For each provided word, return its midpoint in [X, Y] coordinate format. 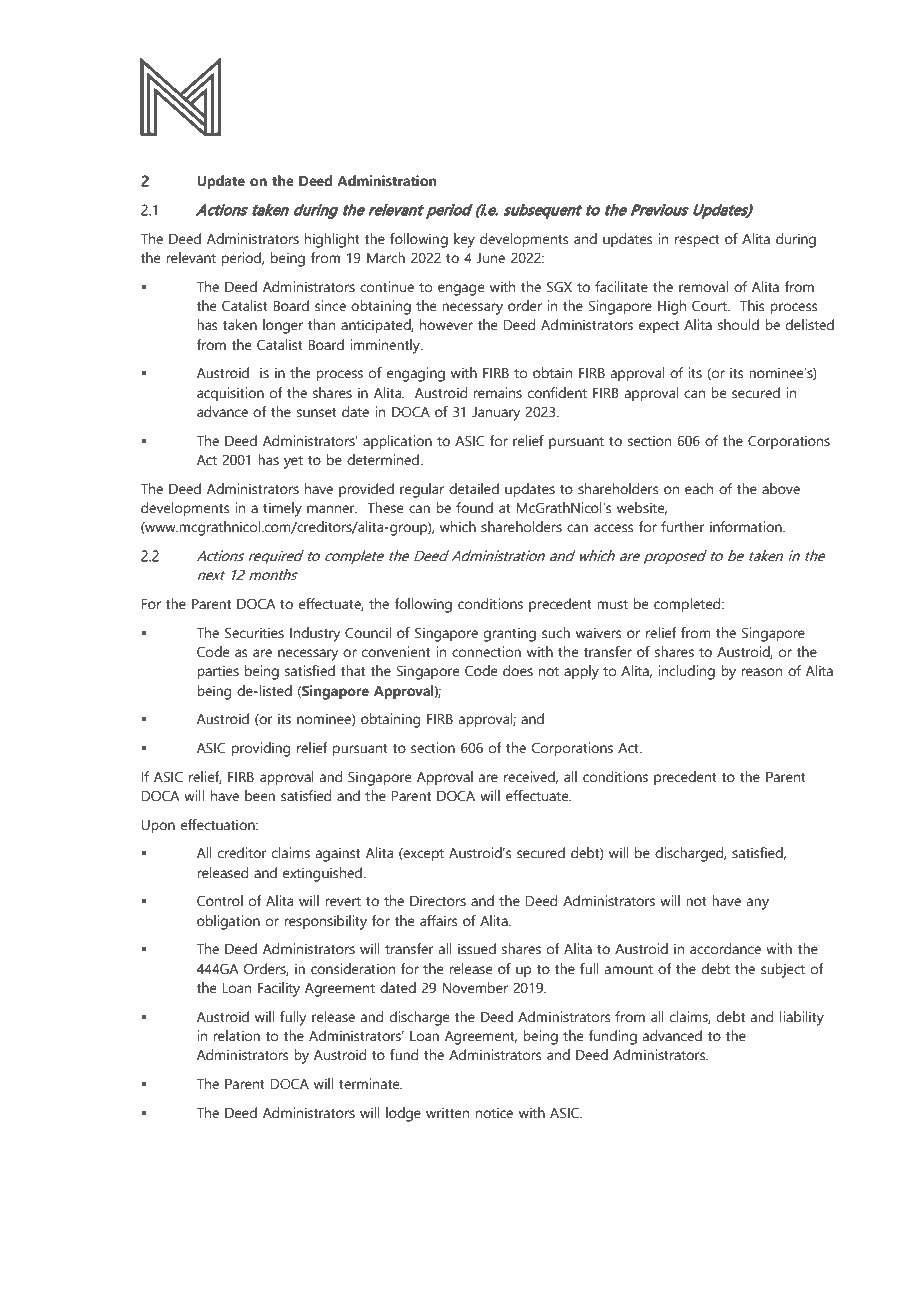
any [758, 904]
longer [283, 326]
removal [703, 287]
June [491, 258]
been [260, 796]
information [747, 527]
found [474, 508]
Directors [438, 901]
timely [282, 509]
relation [236, 1036]
